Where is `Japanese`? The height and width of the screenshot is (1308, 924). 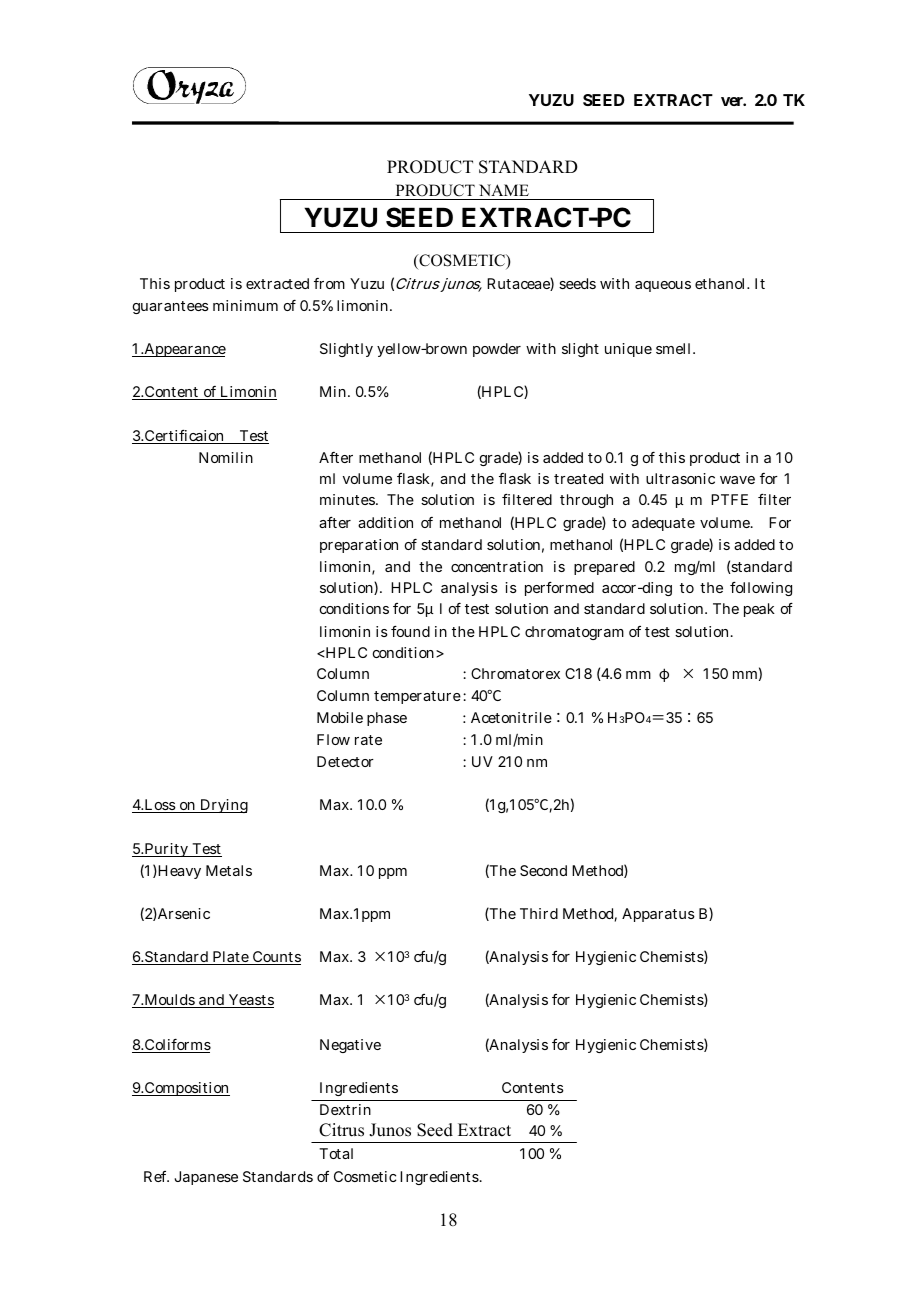 Japanese is located at coordinates (206, 1178).
